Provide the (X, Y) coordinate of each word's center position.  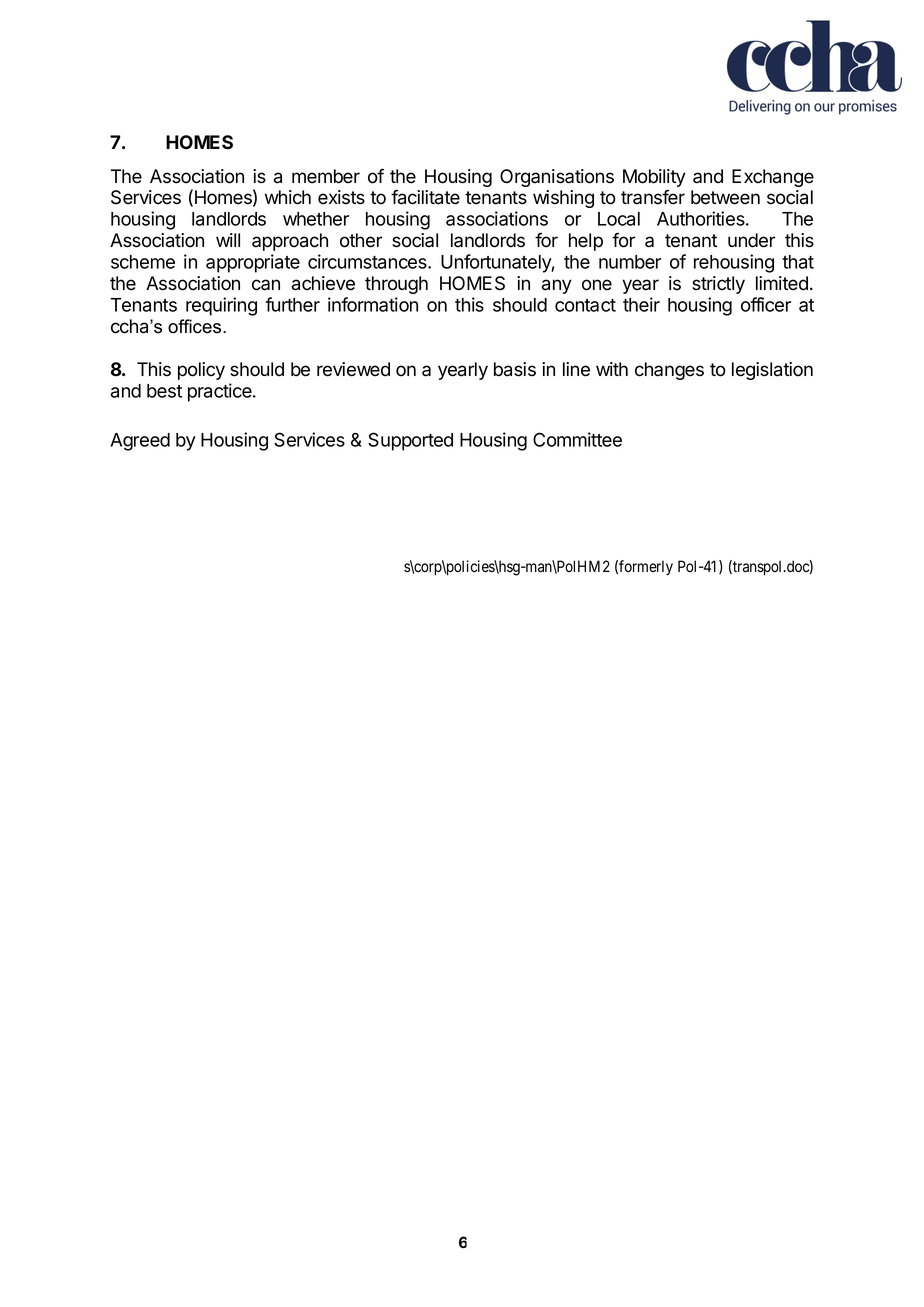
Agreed (140, 442)
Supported (410, 441)
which (288, 197)
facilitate (425, 197)
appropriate (253, 263)
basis (515, 369)
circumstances (368, 261)
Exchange (773, 178)
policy (201, 371)
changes (669, 371)
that (798, 262)
